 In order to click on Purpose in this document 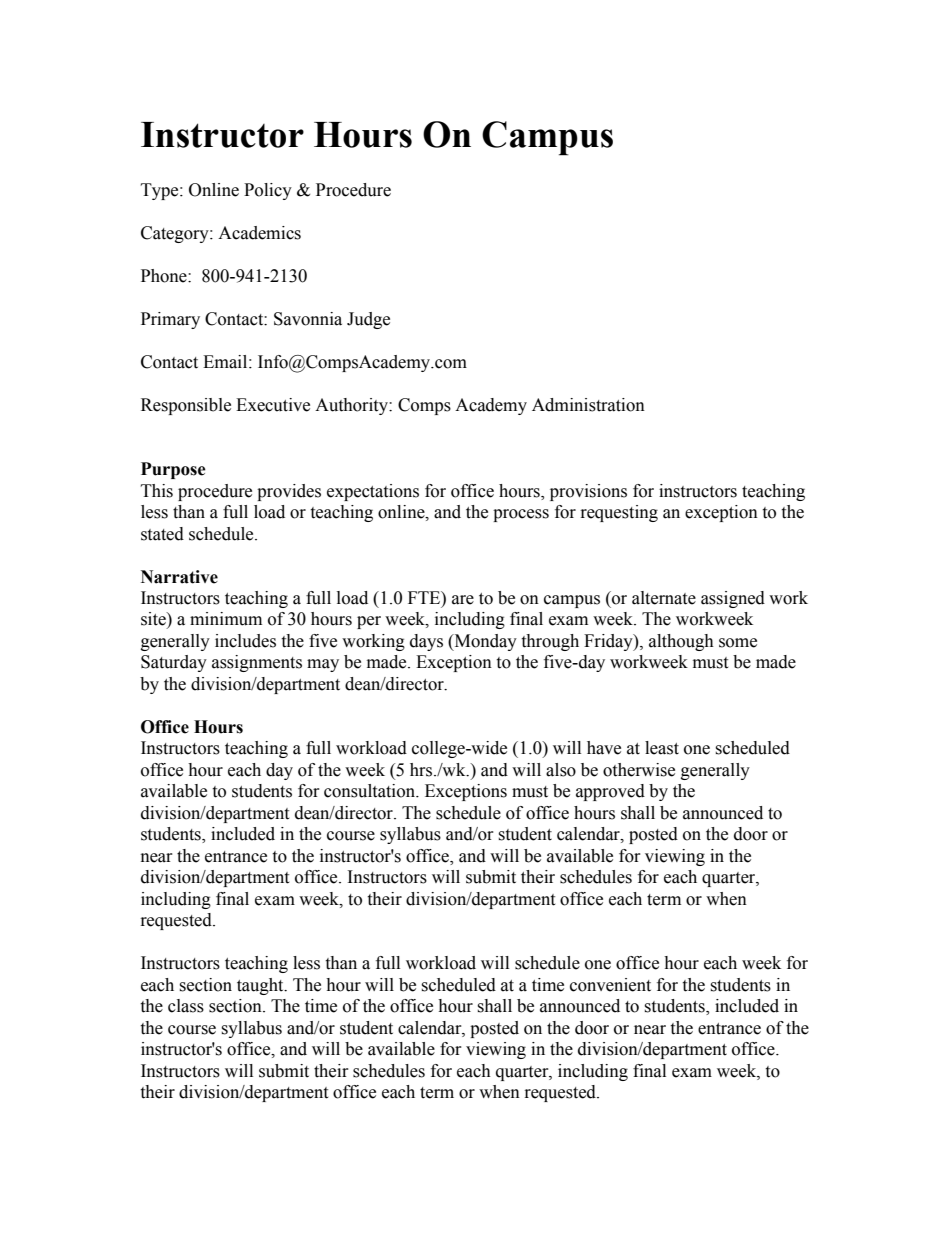, I will do `click(173, 470)`.
